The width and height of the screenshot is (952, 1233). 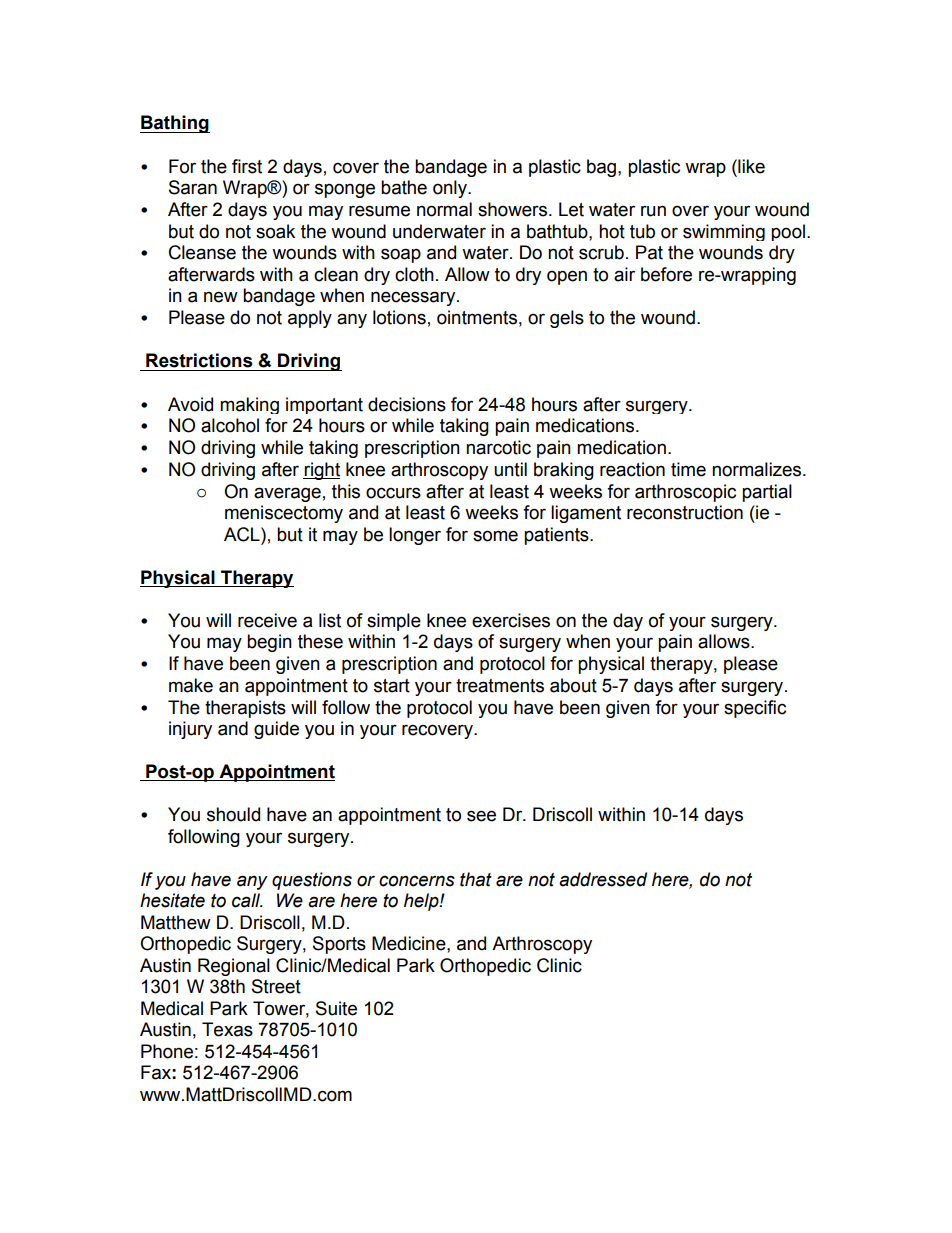 What do you see at coordinates (230, 425) in the screenshot?
I see `alcohol` at bounding box center [230, 425].
